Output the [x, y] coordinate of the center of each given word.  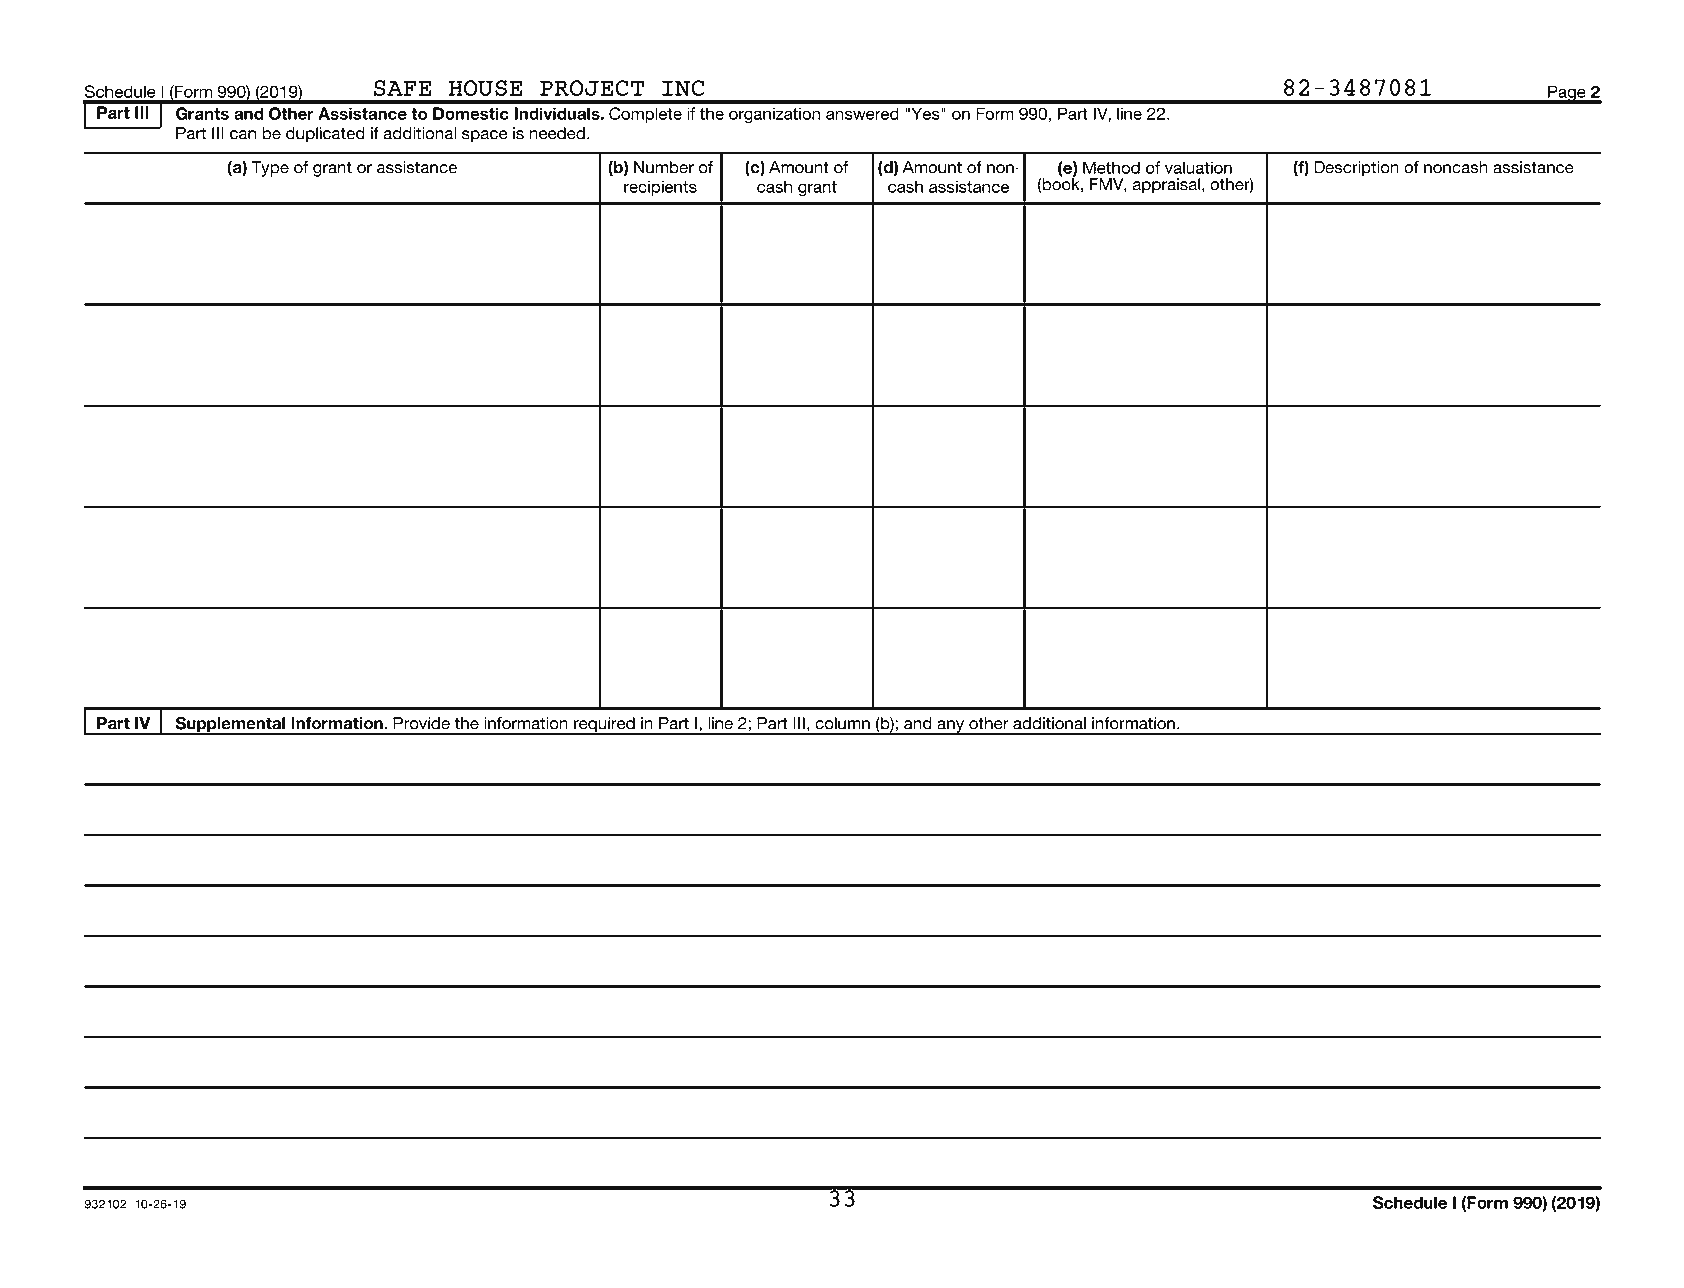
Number [664, 167]
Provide [421, 723]
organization [774, 115]
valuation [1198, 167]
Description [1356, 169]
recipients [660, 188]
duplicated [325, 135]
